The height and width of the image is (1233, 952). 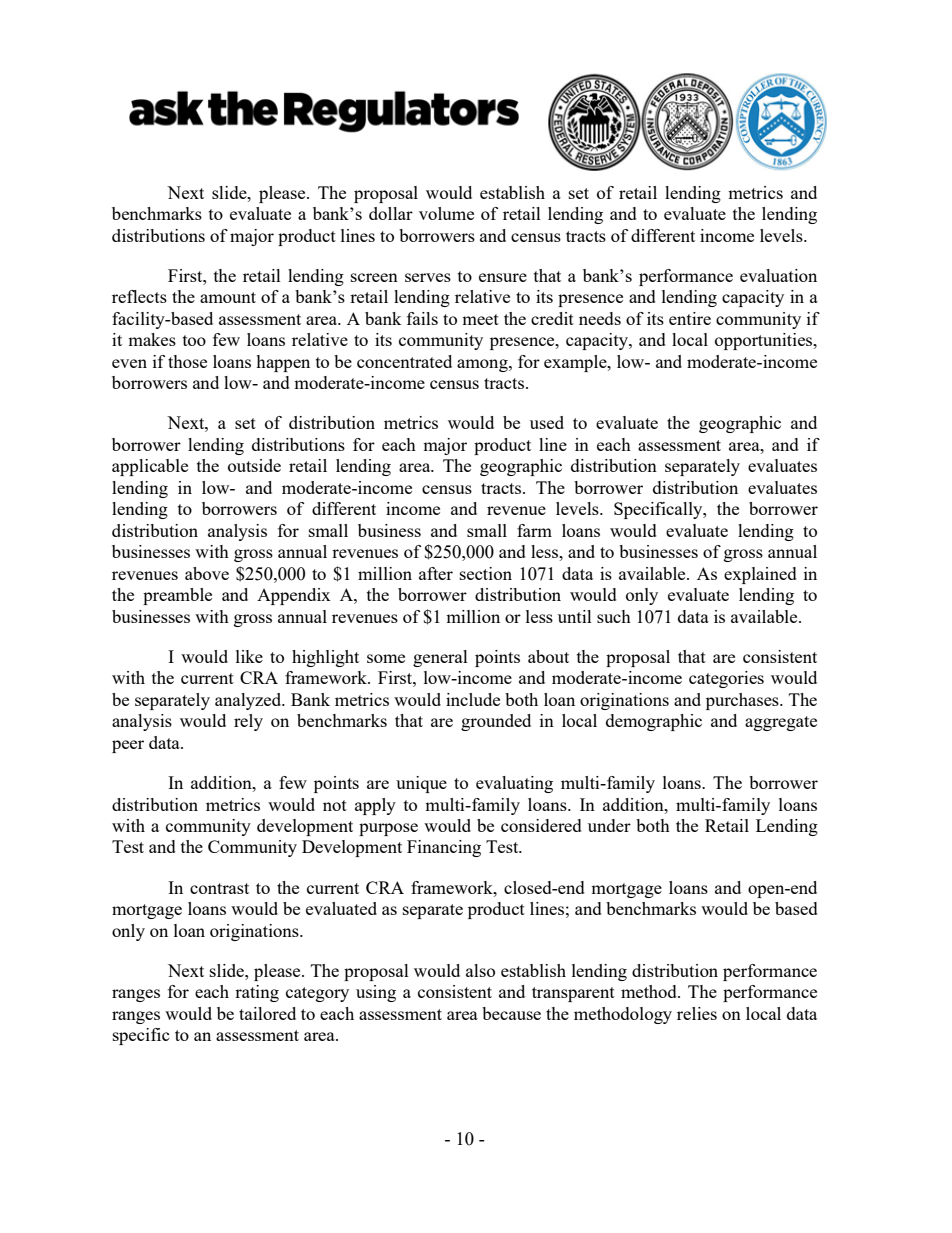 I want to click on farm, so click(x=534, y=530).
